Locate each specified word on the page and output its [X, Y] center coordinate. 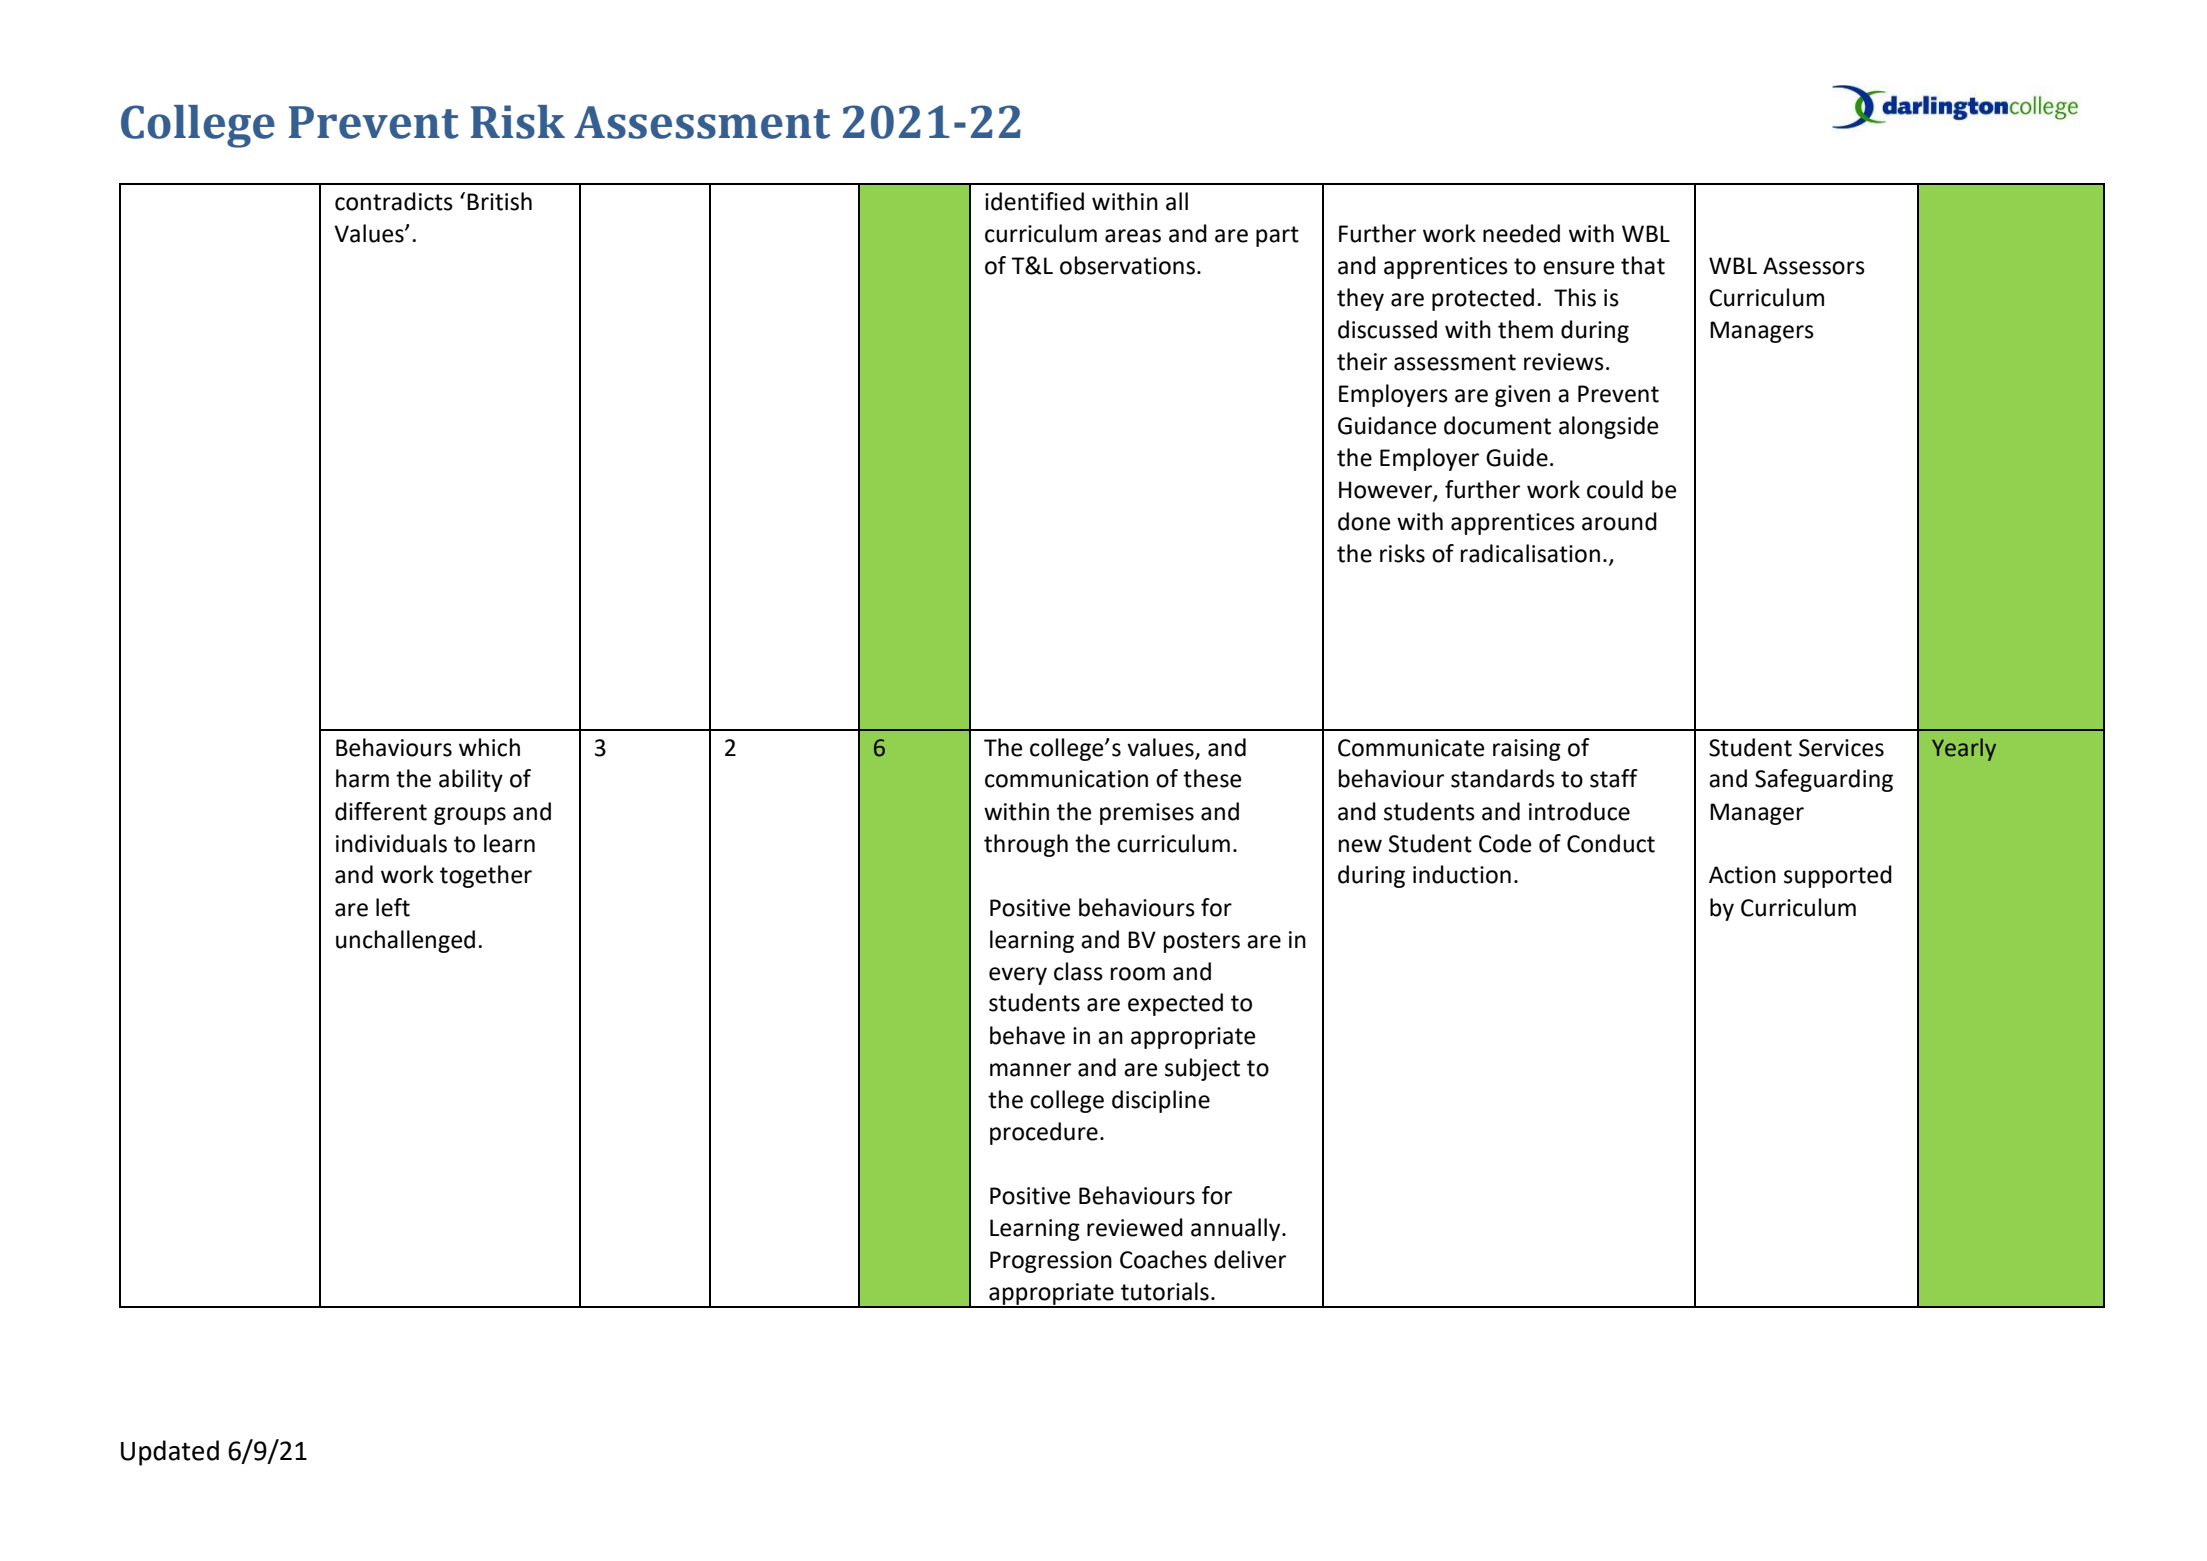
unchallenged [405, 941]
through [1026, 845]
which [489, 747]
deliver [1250, 1259]
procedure [1044, 1133]
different [381, 811]
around [1619, 521]
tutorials [1165, 1291]
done [1364, 521]
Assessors [1814, 266]
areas [1133, 236]
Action [1742, 875]
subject [1202, 1069]
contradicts [394, 201]
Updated [170, 1453]
